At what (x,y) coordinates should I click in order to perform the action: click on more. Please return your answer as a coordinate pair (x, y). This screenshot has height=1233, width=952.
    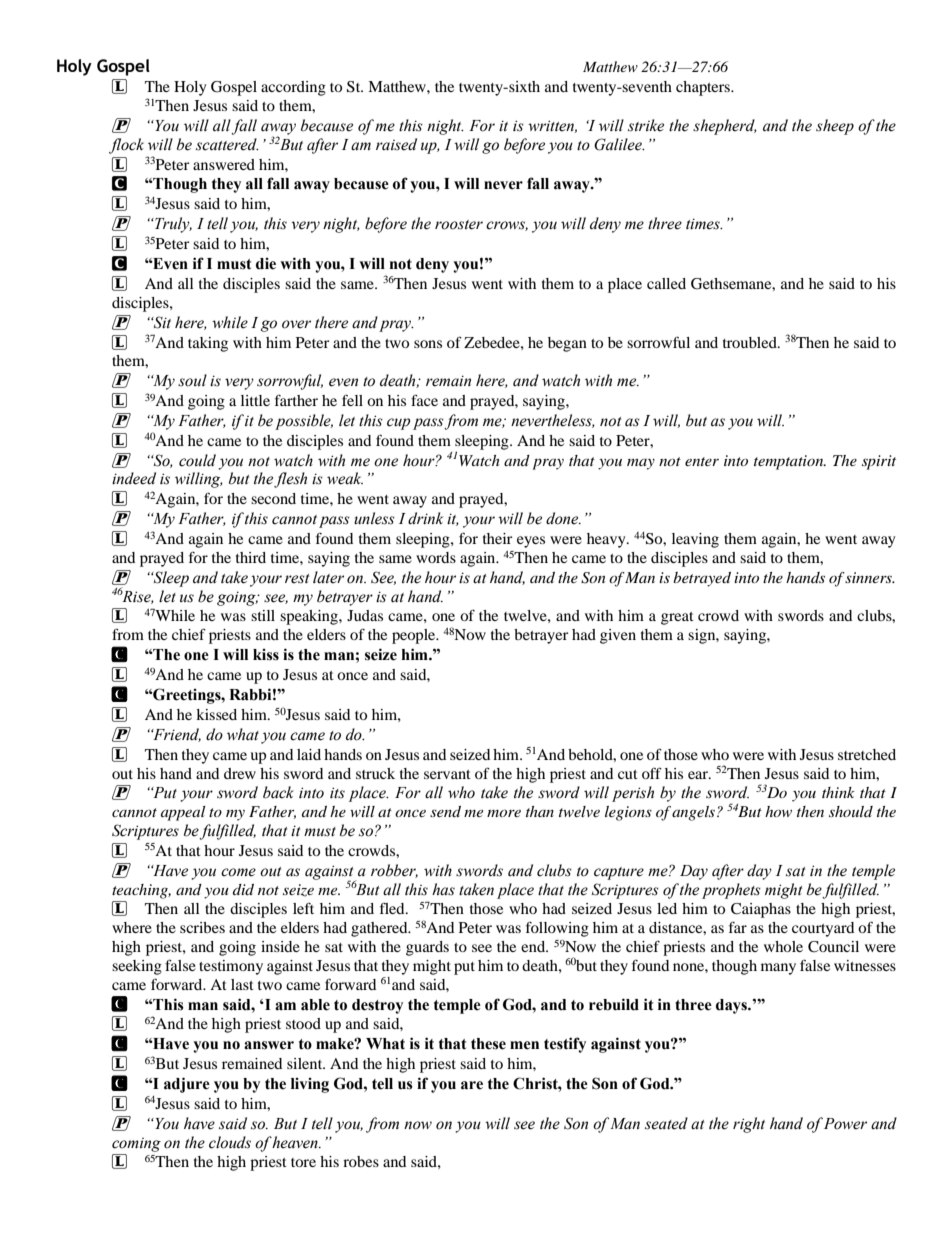
    Looking at the image, I should click on (504, 813).
